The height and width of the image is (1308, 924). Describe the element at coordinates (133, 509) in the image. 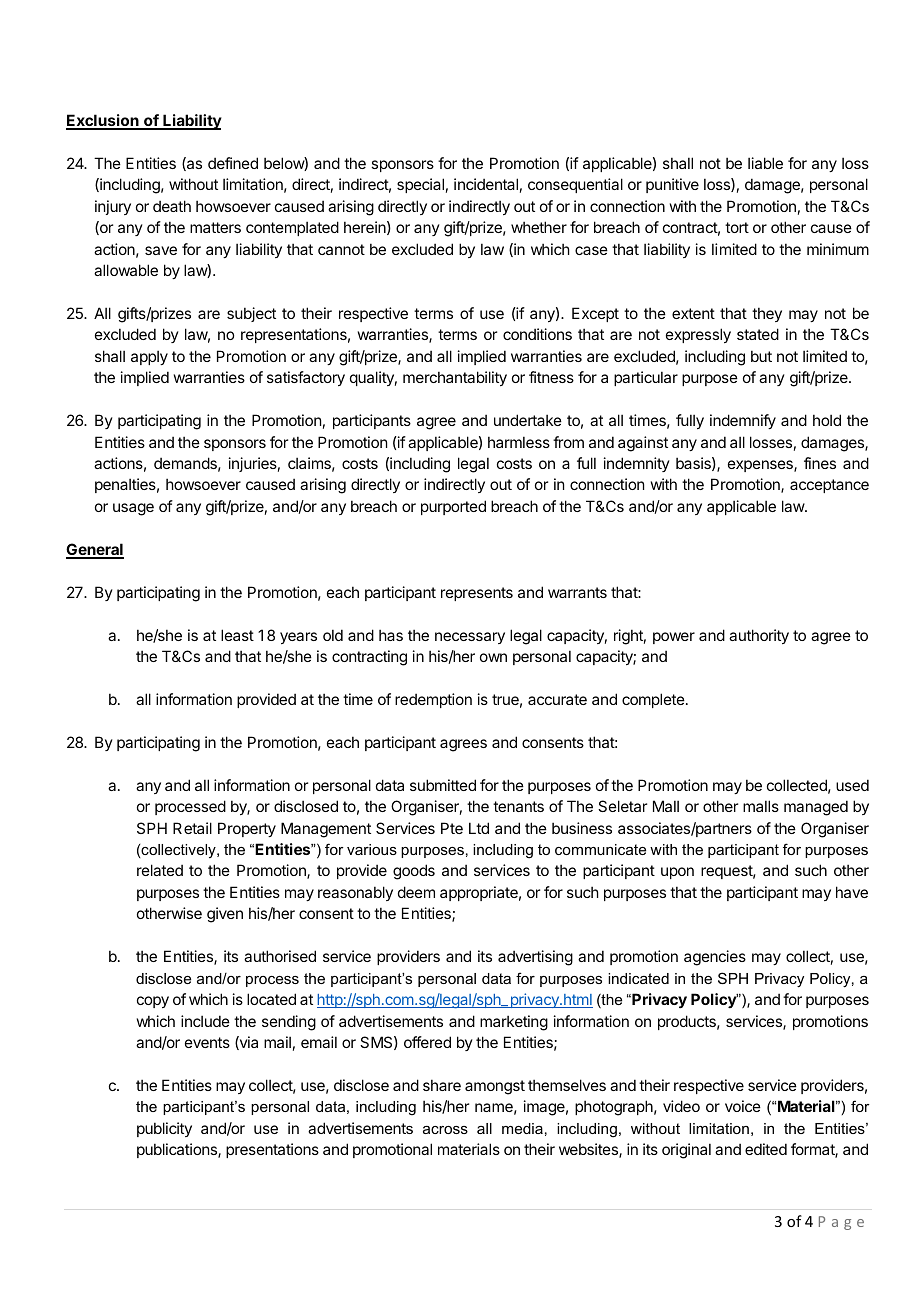

I see `usage` at that location.
